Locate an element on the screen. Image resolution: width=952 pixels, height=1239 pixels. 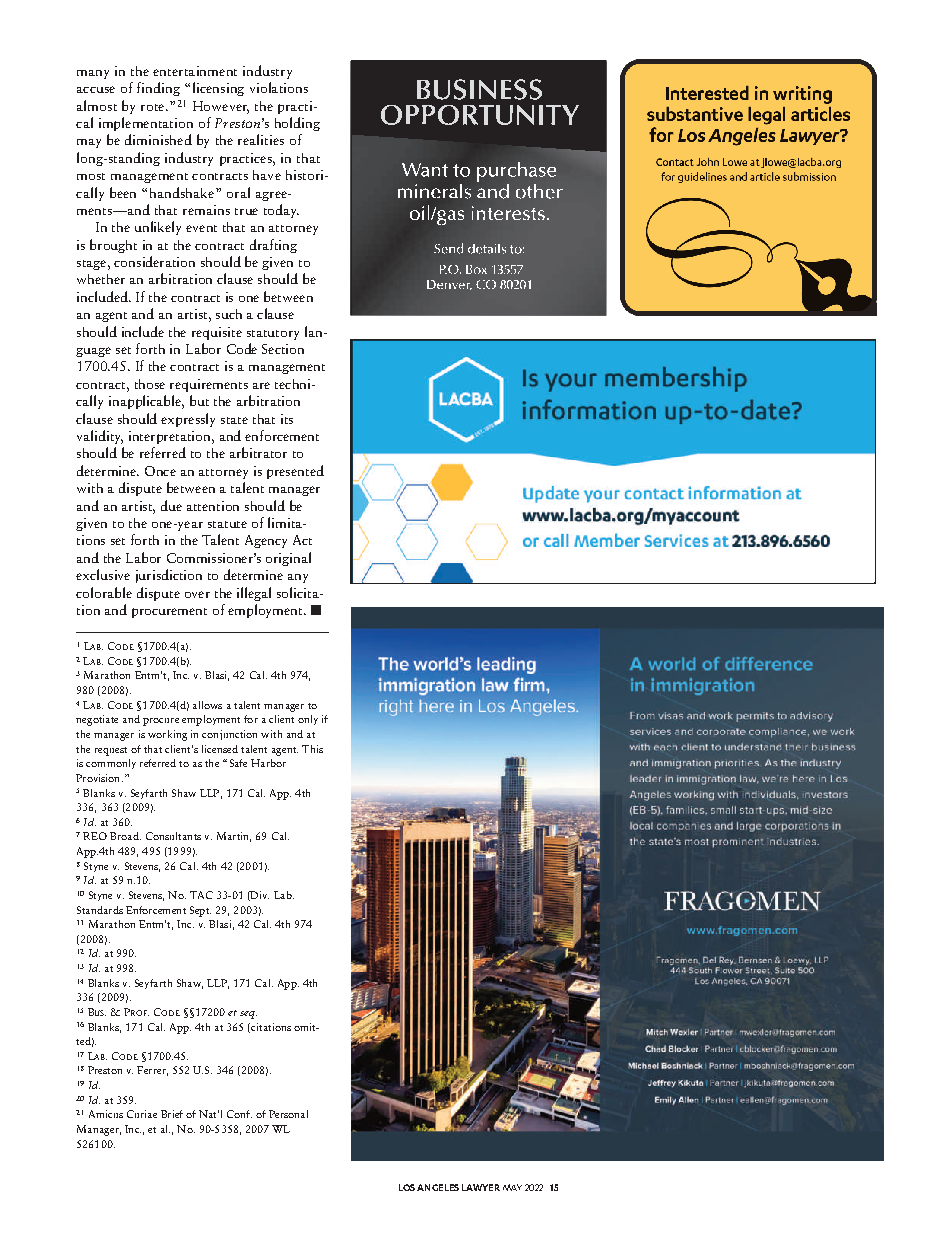
illegal is located at coordinates (254, 594).
